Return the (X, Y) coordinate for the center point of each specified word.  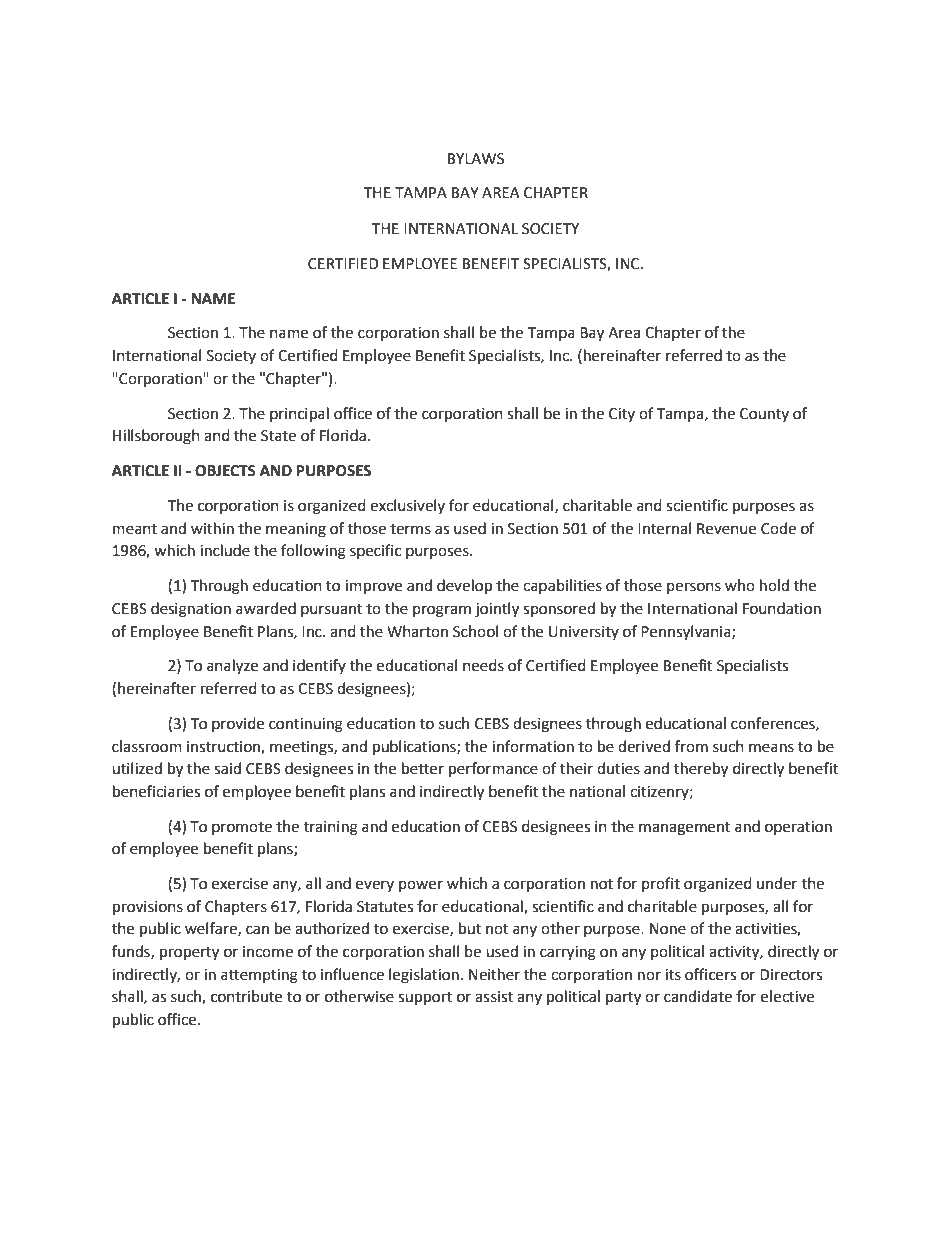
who (740, 585)
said (227, 768)
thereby (701, 770)
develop (464, 587)
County (764, 415)
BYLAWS (476, 159)
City (622, 415)
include (225, 550)
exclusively (407, 506)
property (189, 954)
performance (493, 770)
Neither (494, 974)
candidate (698, 996)
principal (299, 415)
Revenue (726, 529)
